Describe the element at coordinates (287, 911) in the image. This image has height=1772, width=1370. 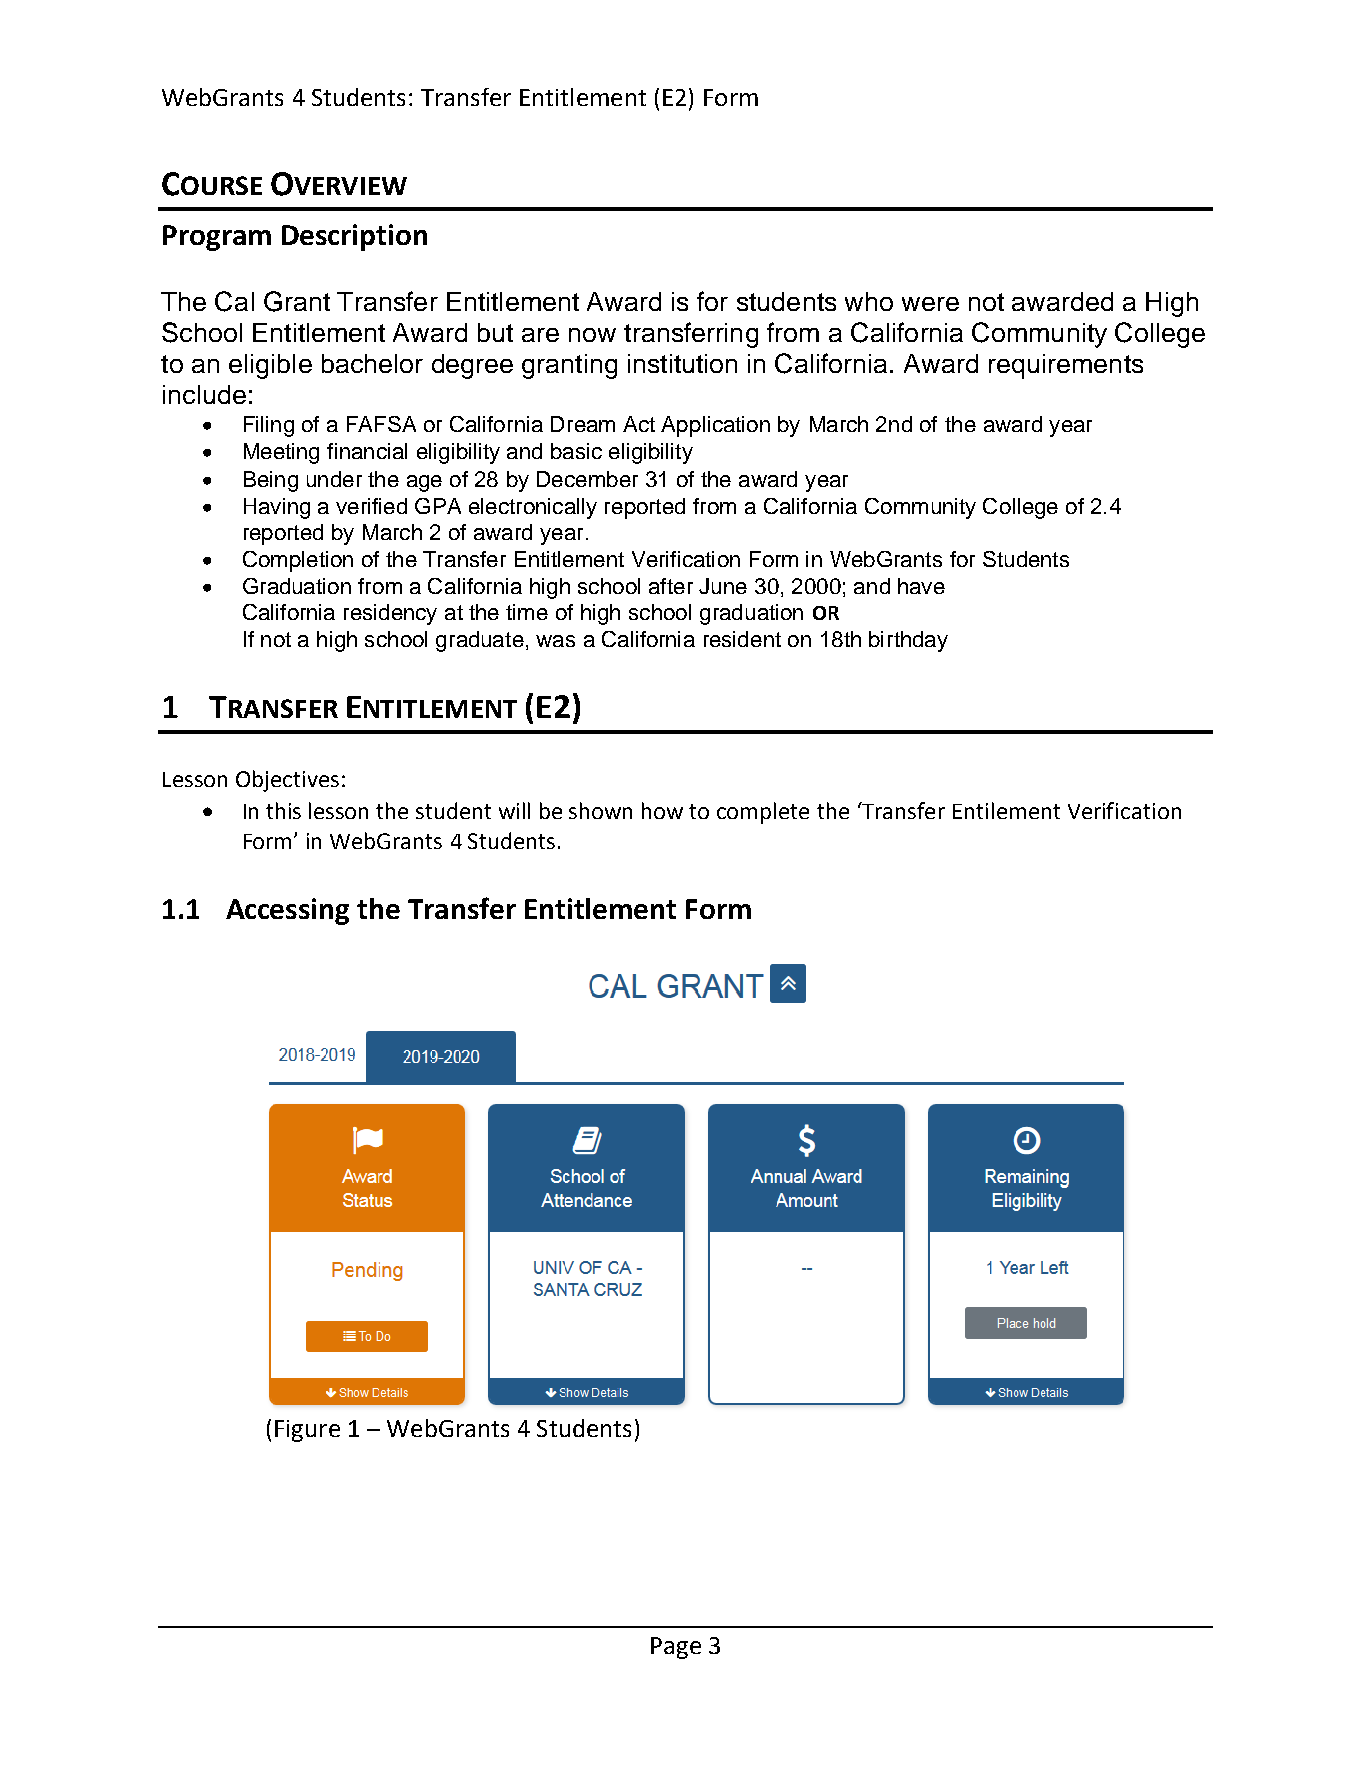
I see `Accessing` at that location.
